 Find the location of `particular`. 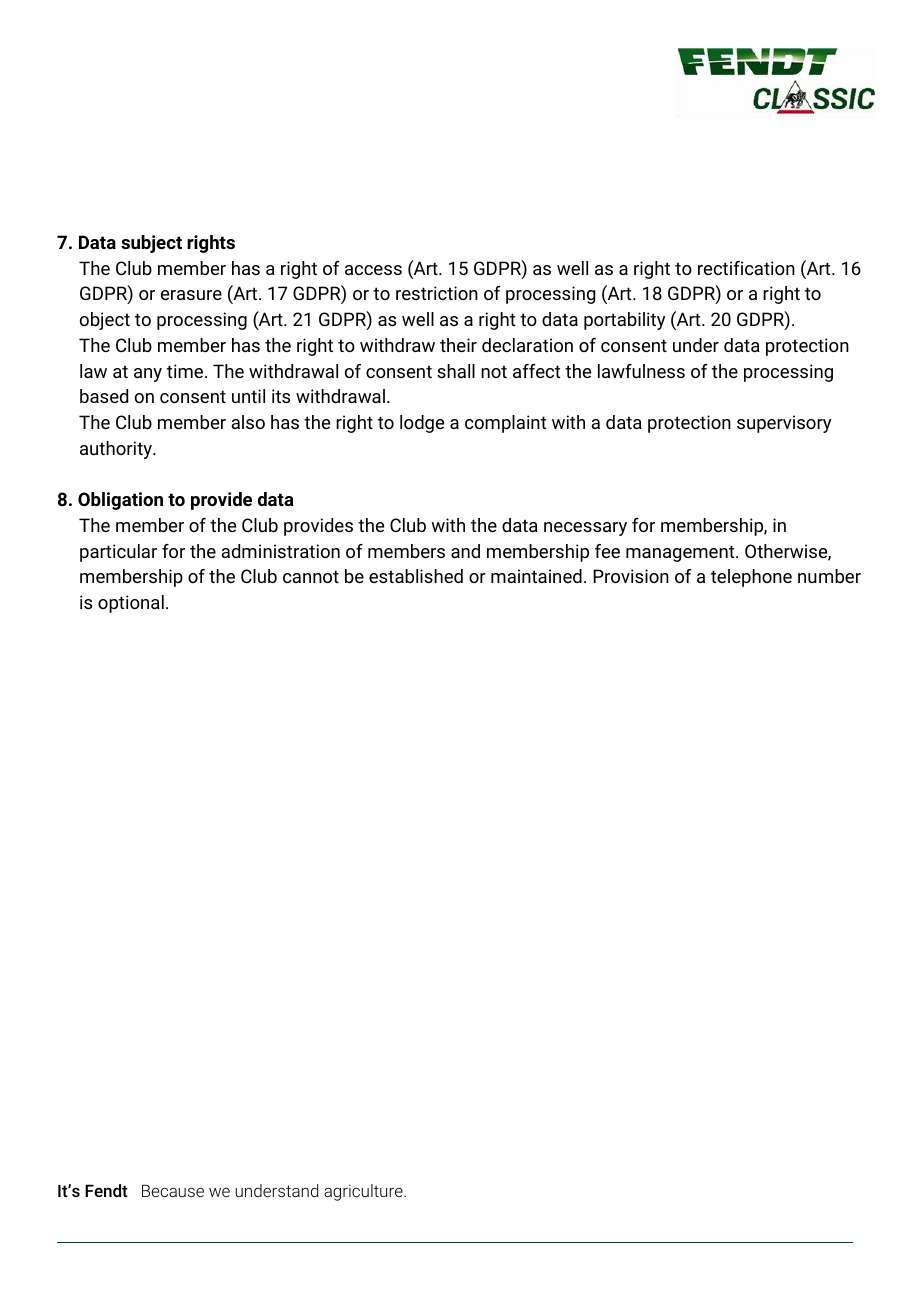

particular is located at coordinates (118, 553).
